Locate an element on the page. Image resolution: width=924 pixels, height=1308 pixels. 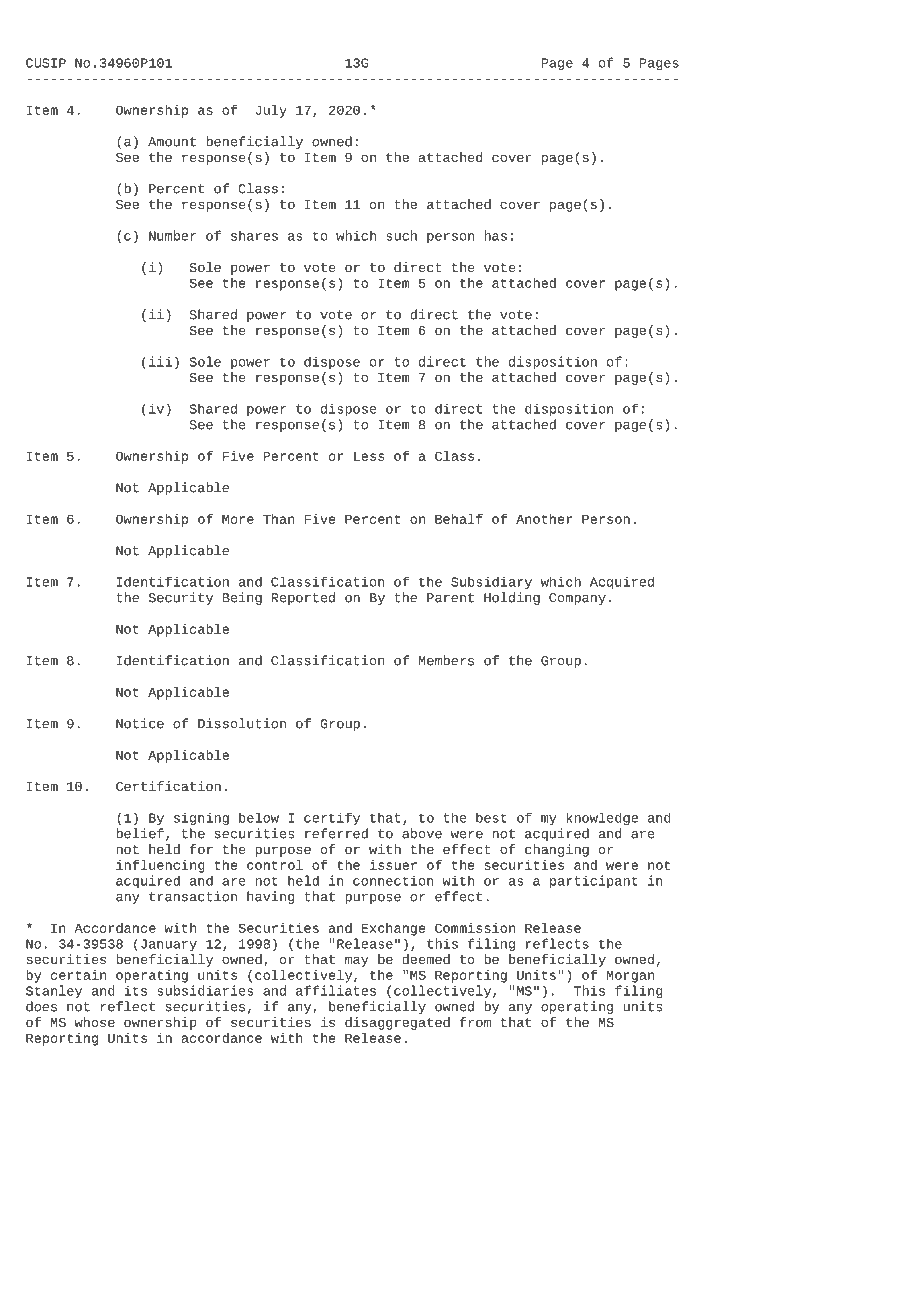
Members is located at coordinates (446, 660).
